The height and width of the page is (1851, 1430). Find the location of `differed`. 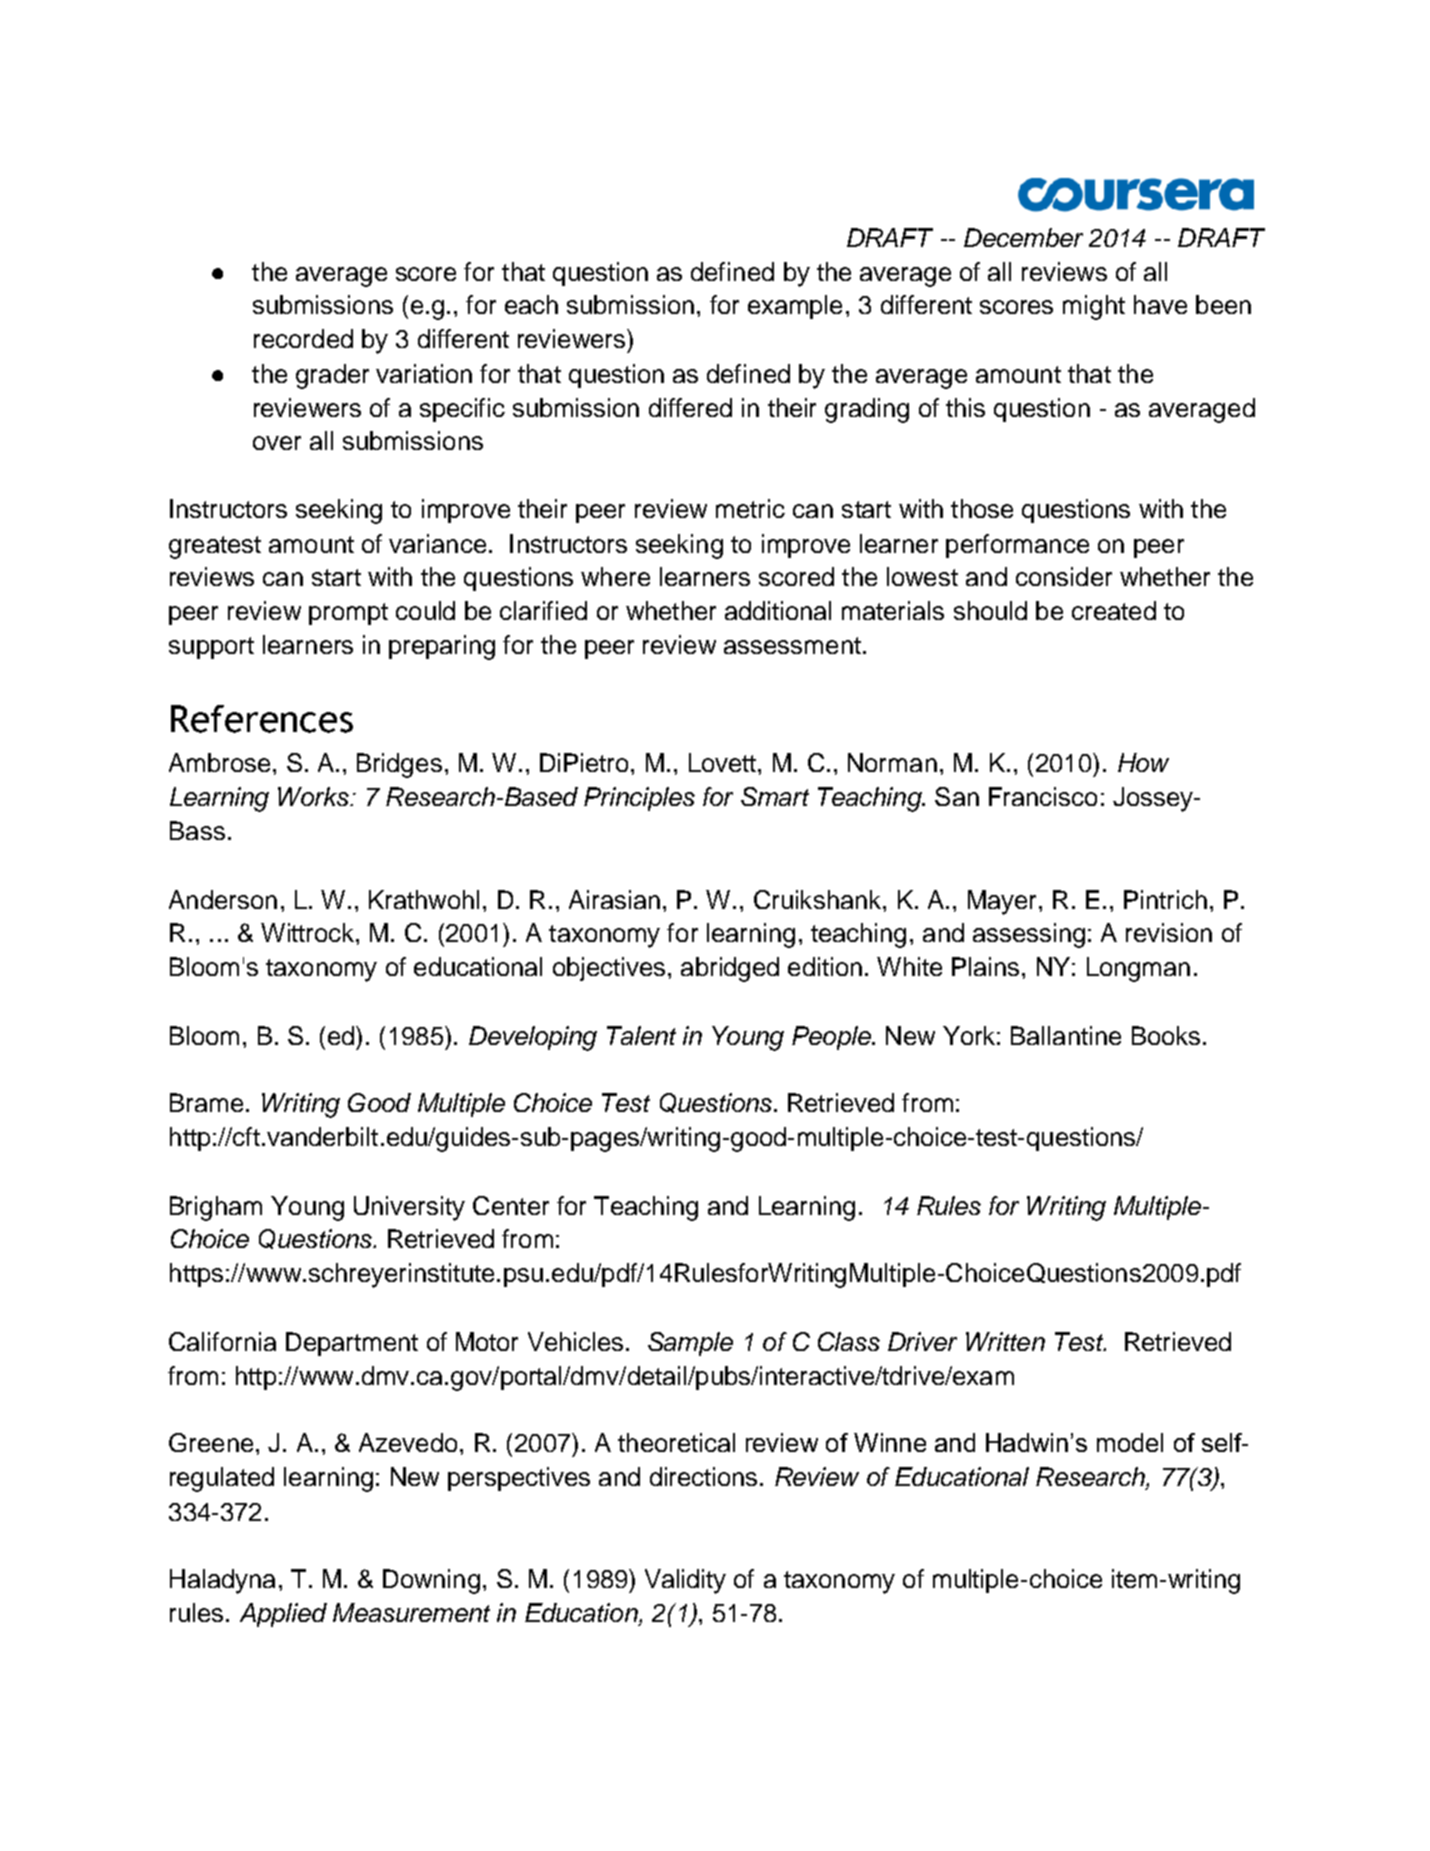

differed is located at coordinates (690, 407).
